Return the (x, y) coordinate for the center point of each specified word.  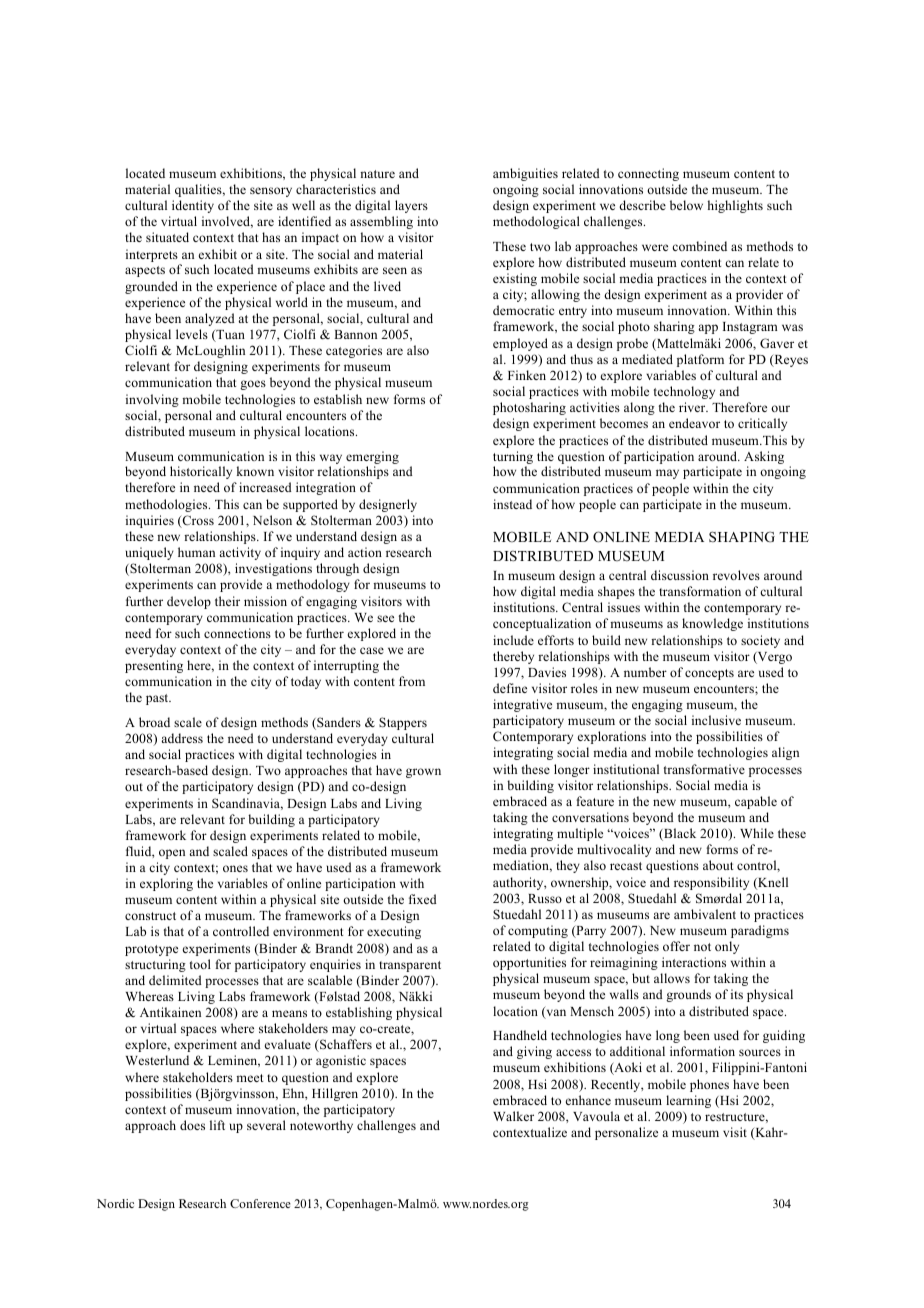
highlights (735, 206)
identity (193, 206)
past (158, 699)
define (510, 688)
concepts (709, 674)
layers (411, 206)
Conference (260, 1203)
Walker (513, 1116)
